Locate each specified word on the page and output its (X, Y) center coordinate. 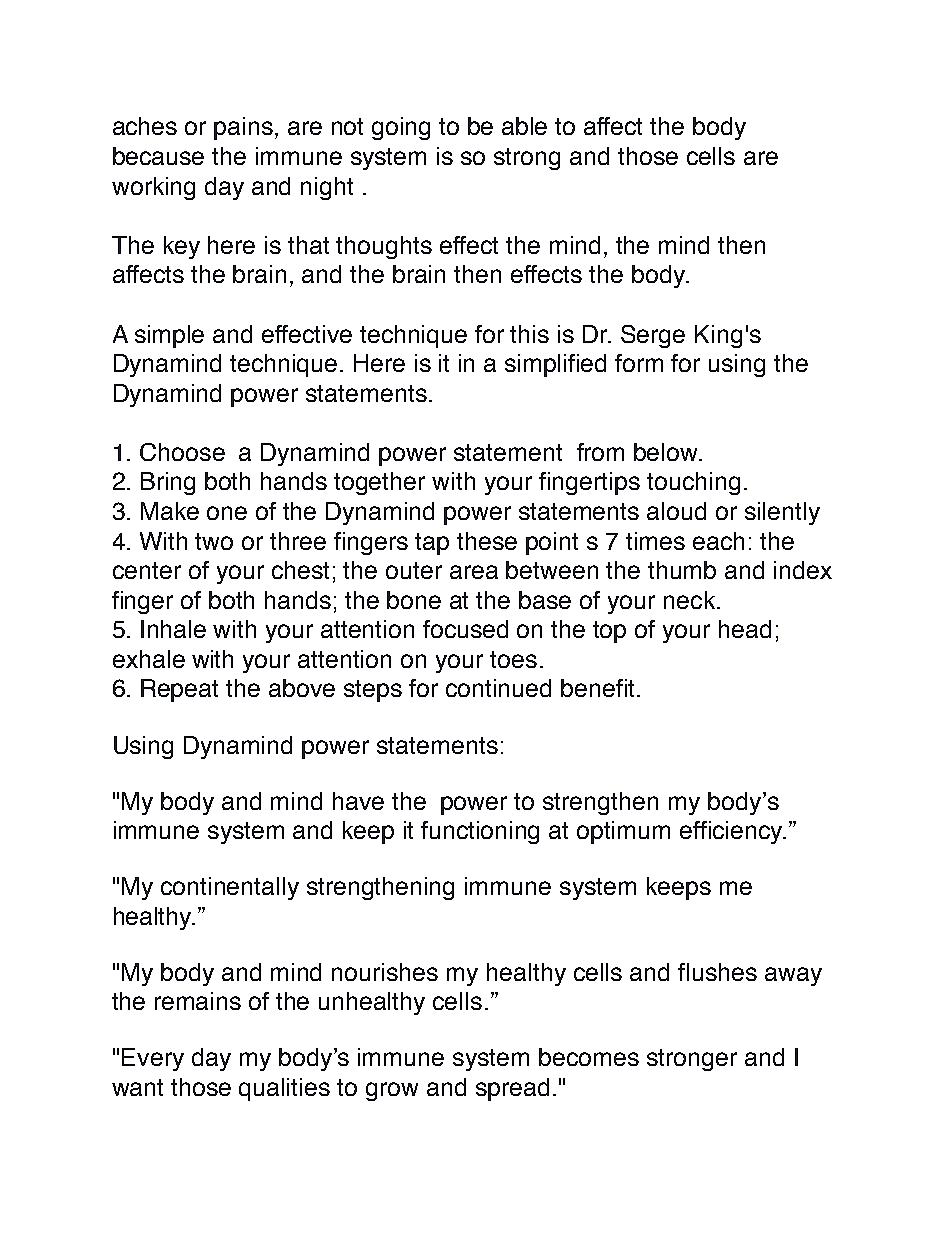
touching (693, 483)
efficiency (732, 832)
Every (153, 1059)
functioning (480, 832)
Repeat (179, 690)
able (524, 126)
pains (243, 128)
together (379, 483)
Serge (653, 336)
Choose (182, 452)
